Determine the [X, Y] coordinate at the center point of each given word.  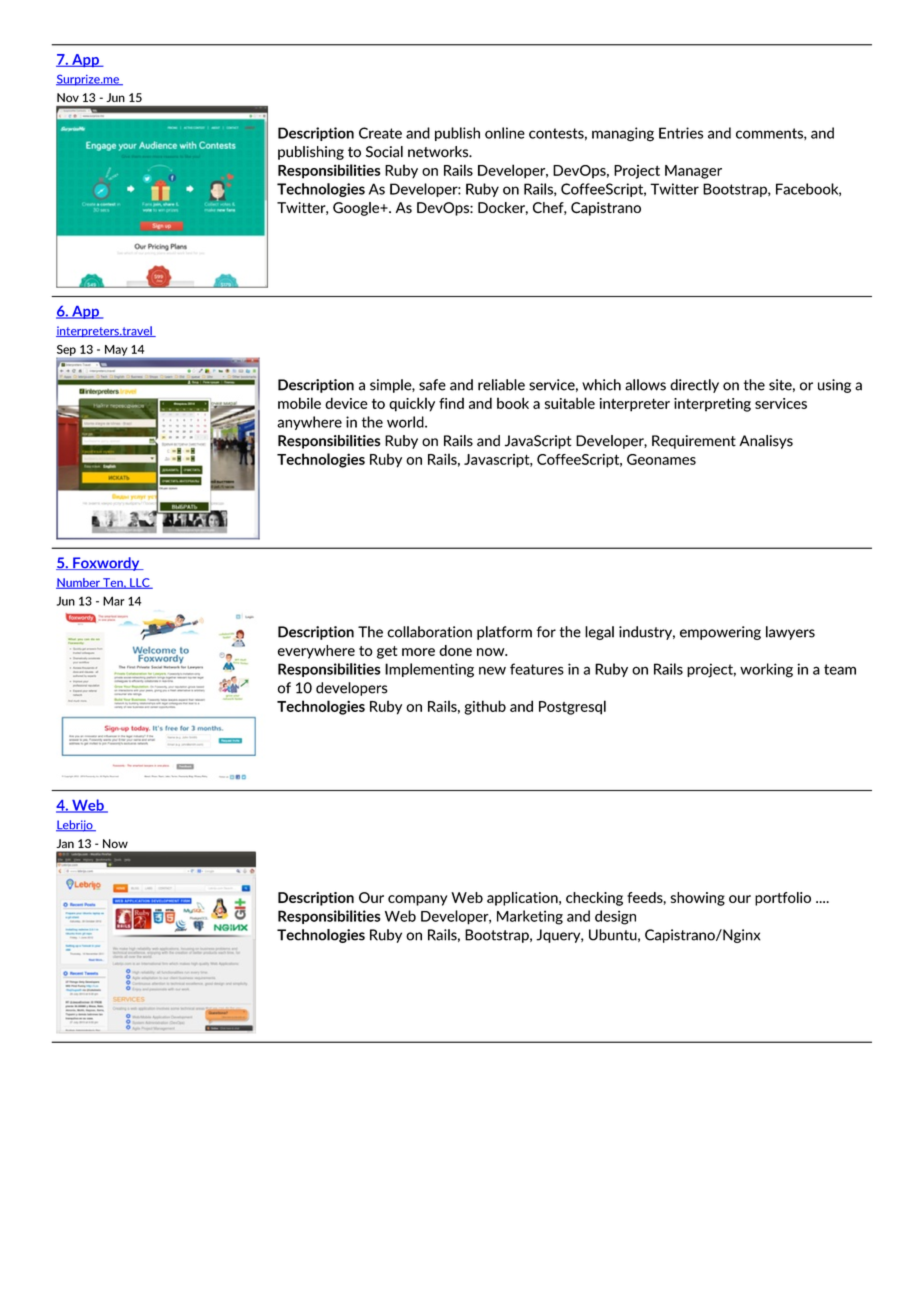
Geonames [661, 459]
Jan [65, 843]
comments [770, 134]
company [418, 900]
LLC [140, 583]
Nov [68, 97]
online [505, 133]
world [406, 422]
